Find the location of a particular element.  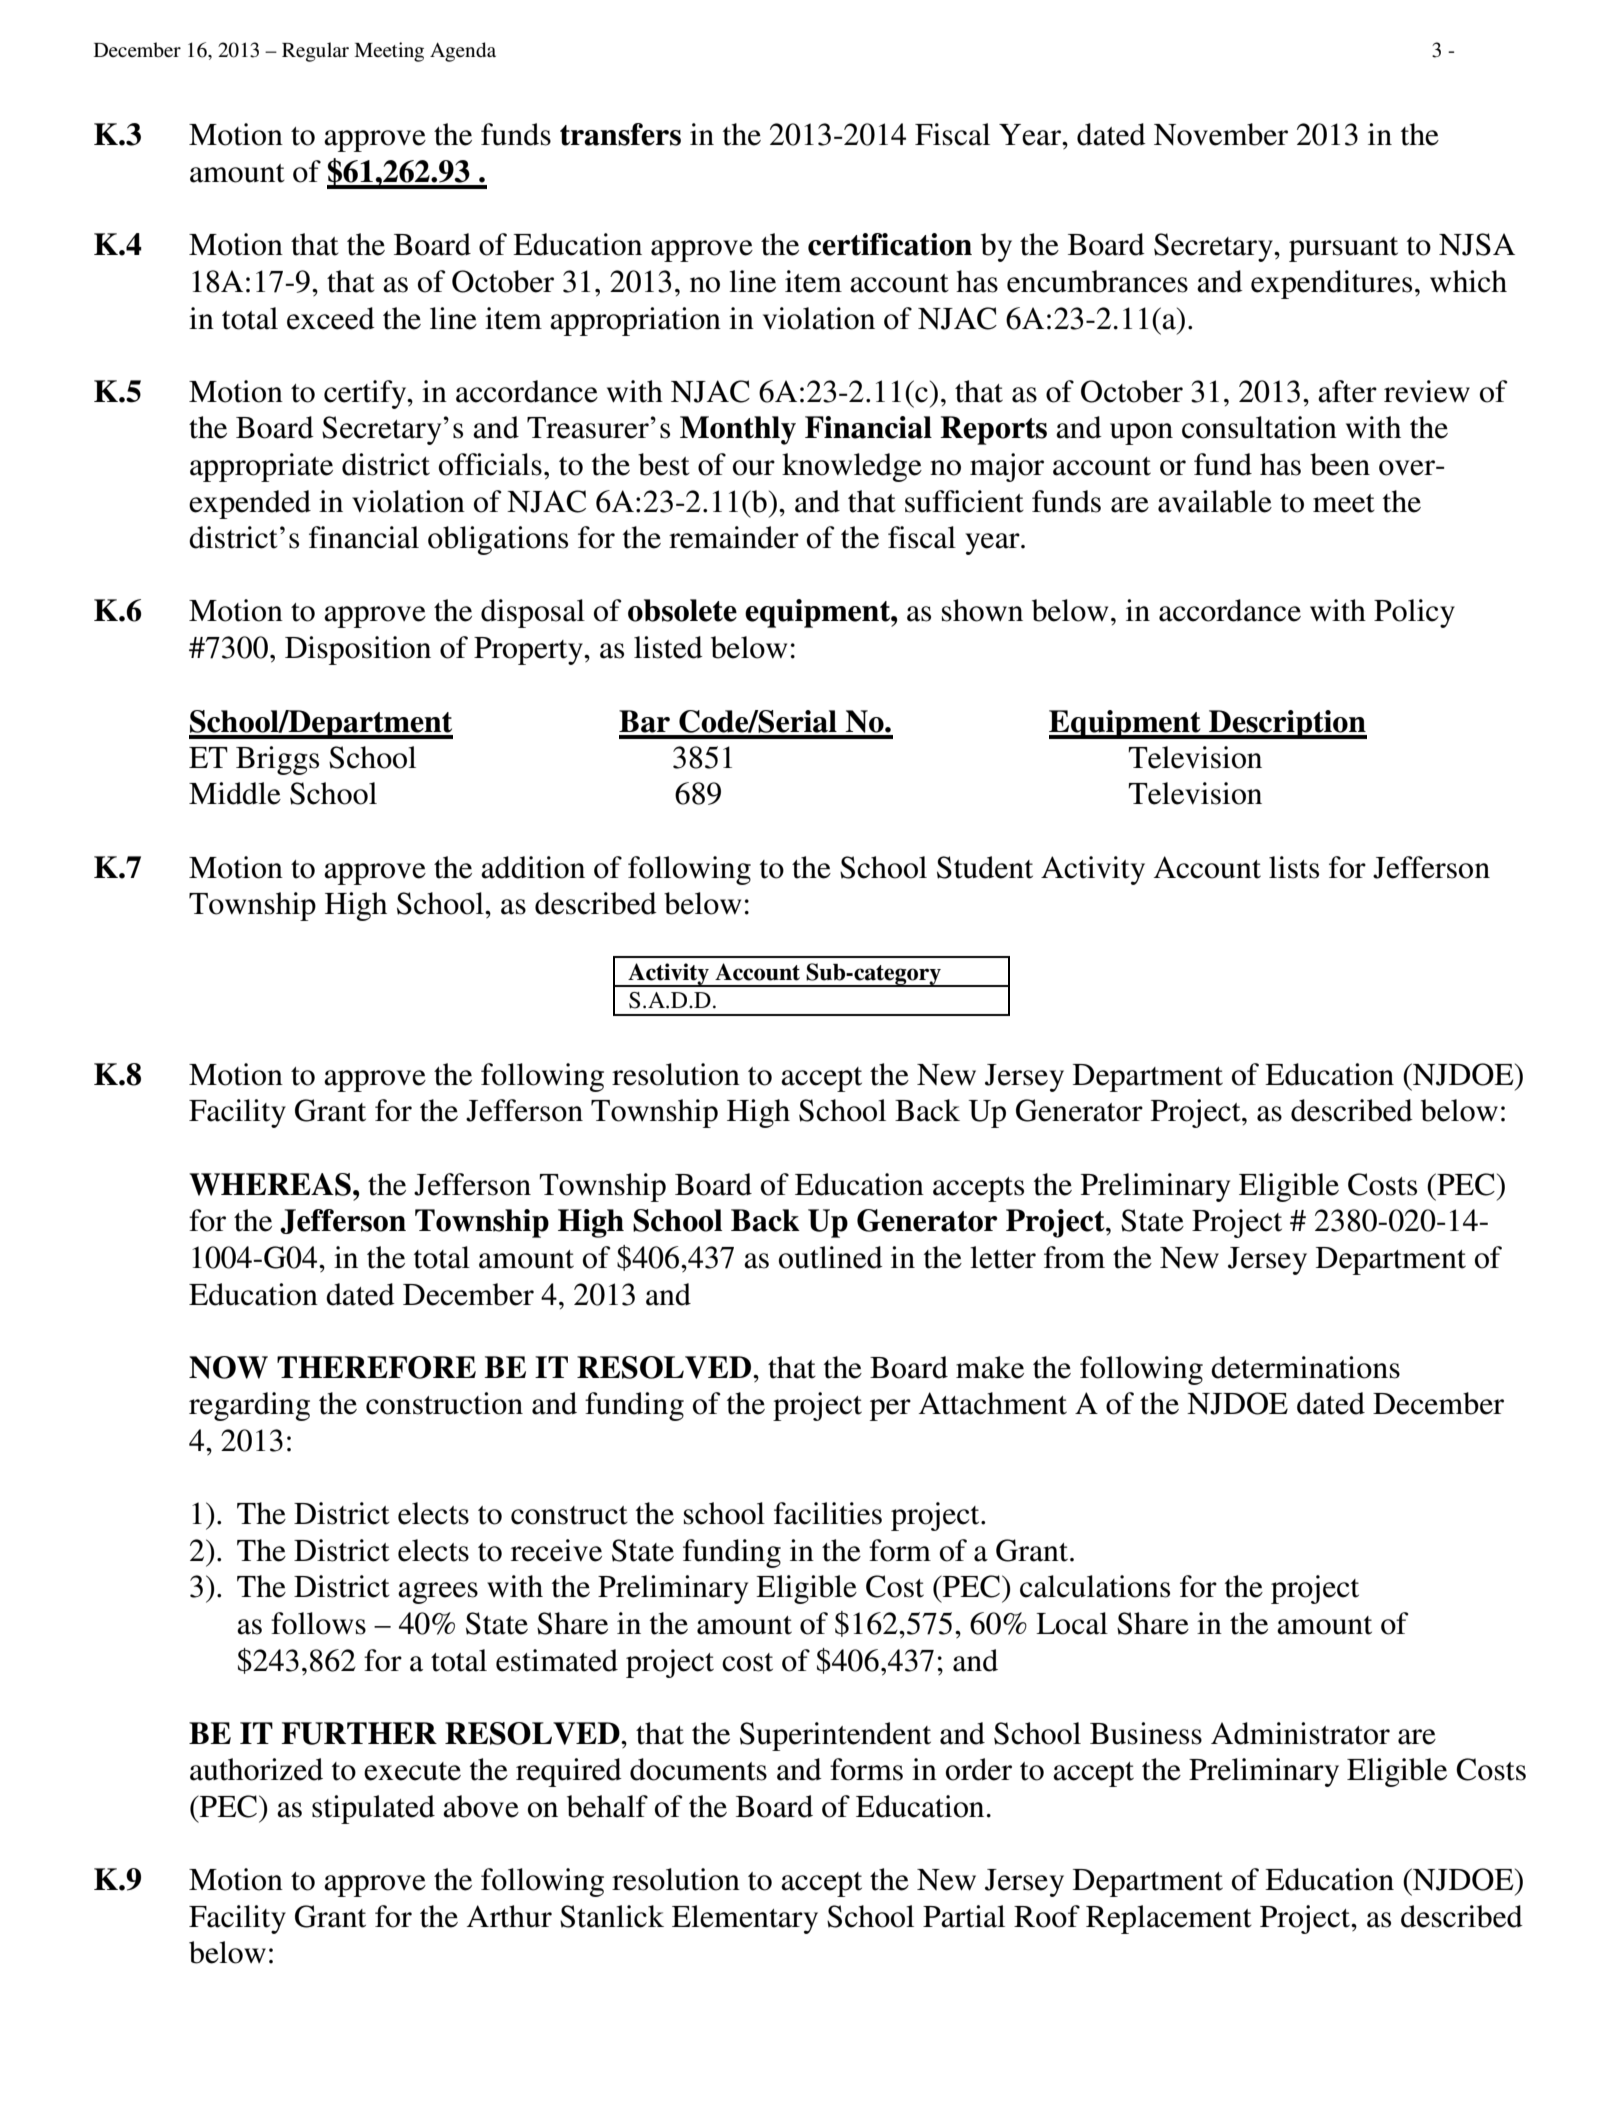

Student is located at coordinates (985, 867).
